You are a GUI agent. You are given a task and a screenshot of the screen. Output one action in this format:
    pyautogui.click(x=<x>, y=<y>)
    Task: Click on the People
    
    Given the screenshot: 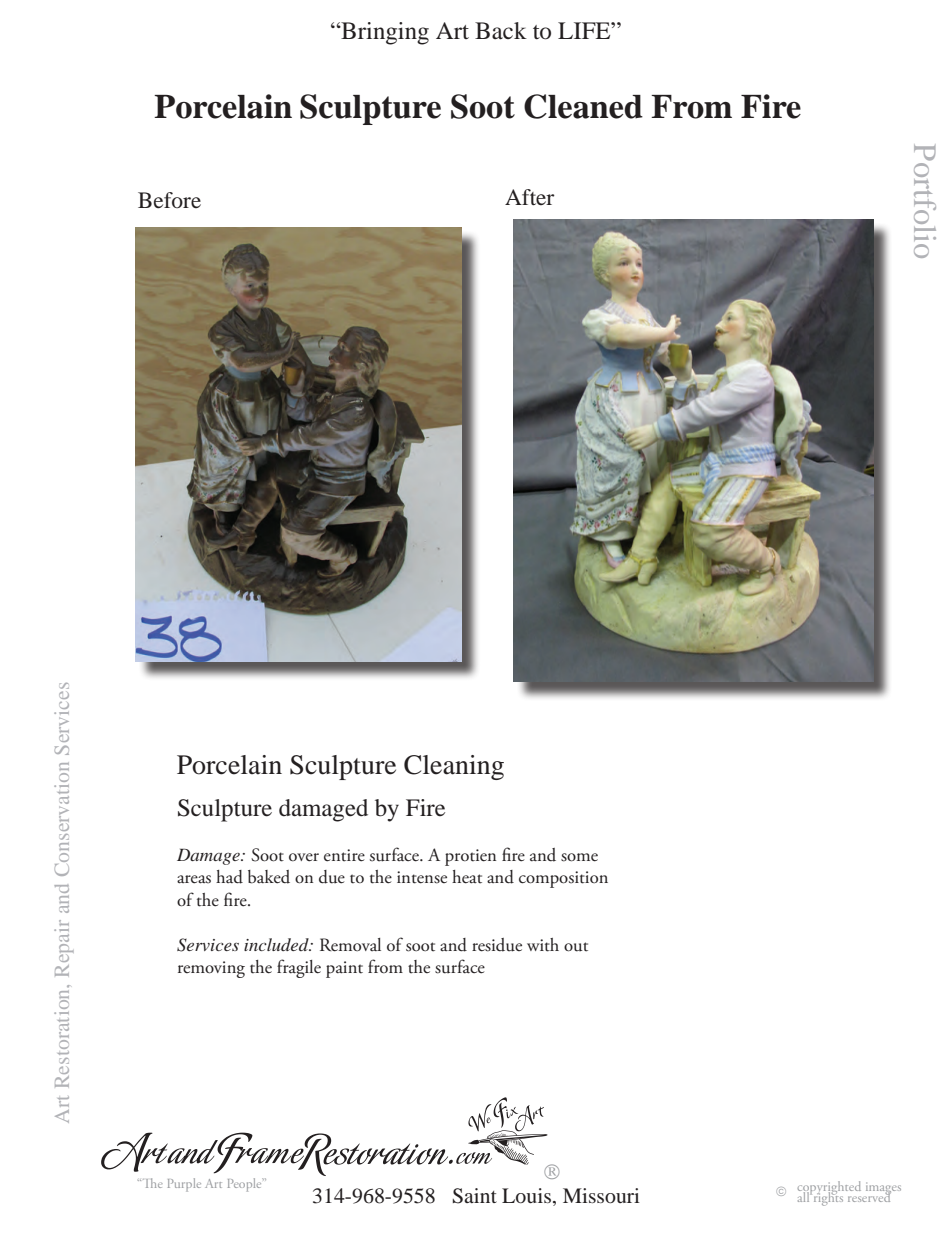 What is the action you would take?
    pyautogui.click(x=246, y=1185)
